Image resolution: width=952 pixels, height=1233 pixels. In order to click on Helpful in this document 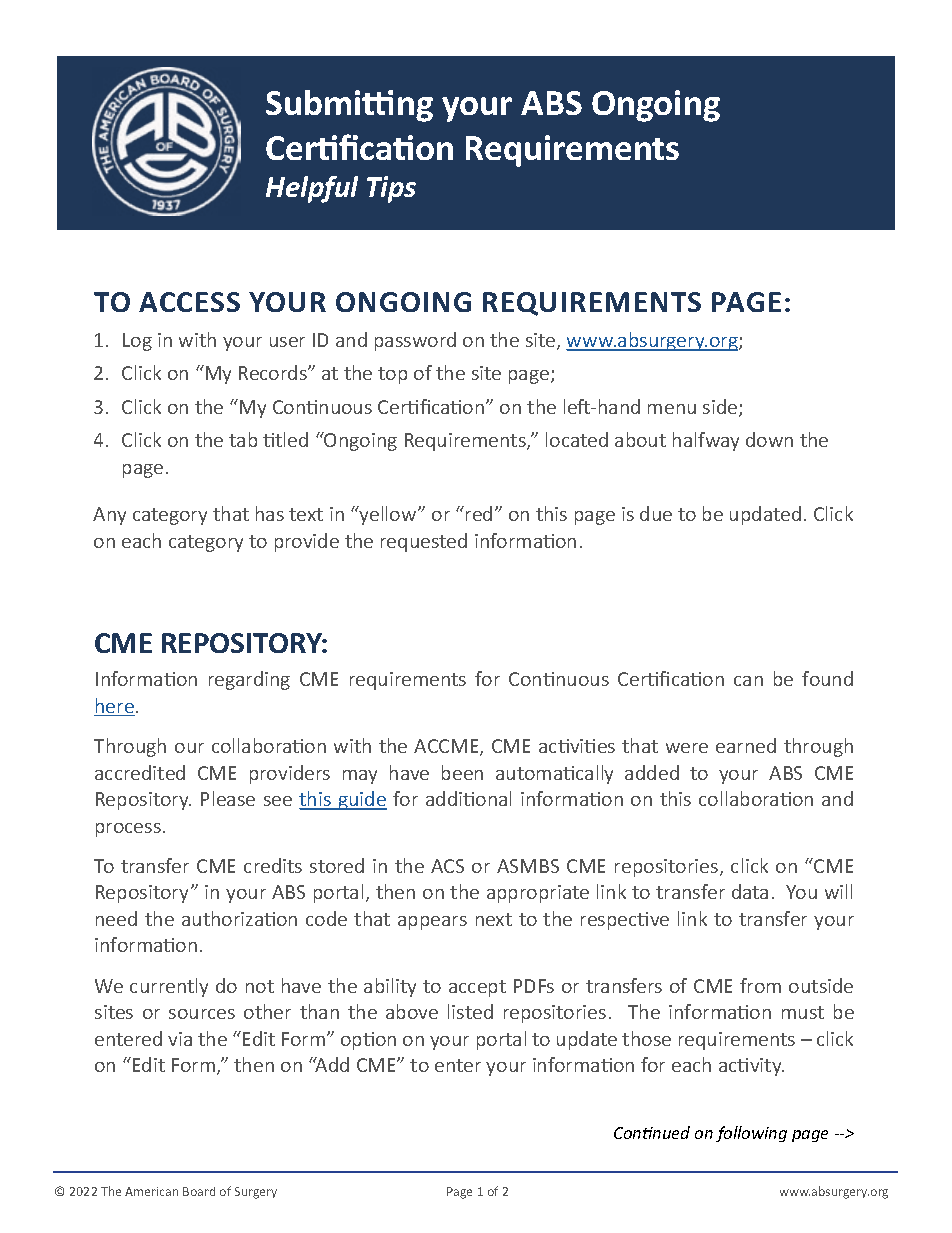, I will do `click(312, 189)`.
